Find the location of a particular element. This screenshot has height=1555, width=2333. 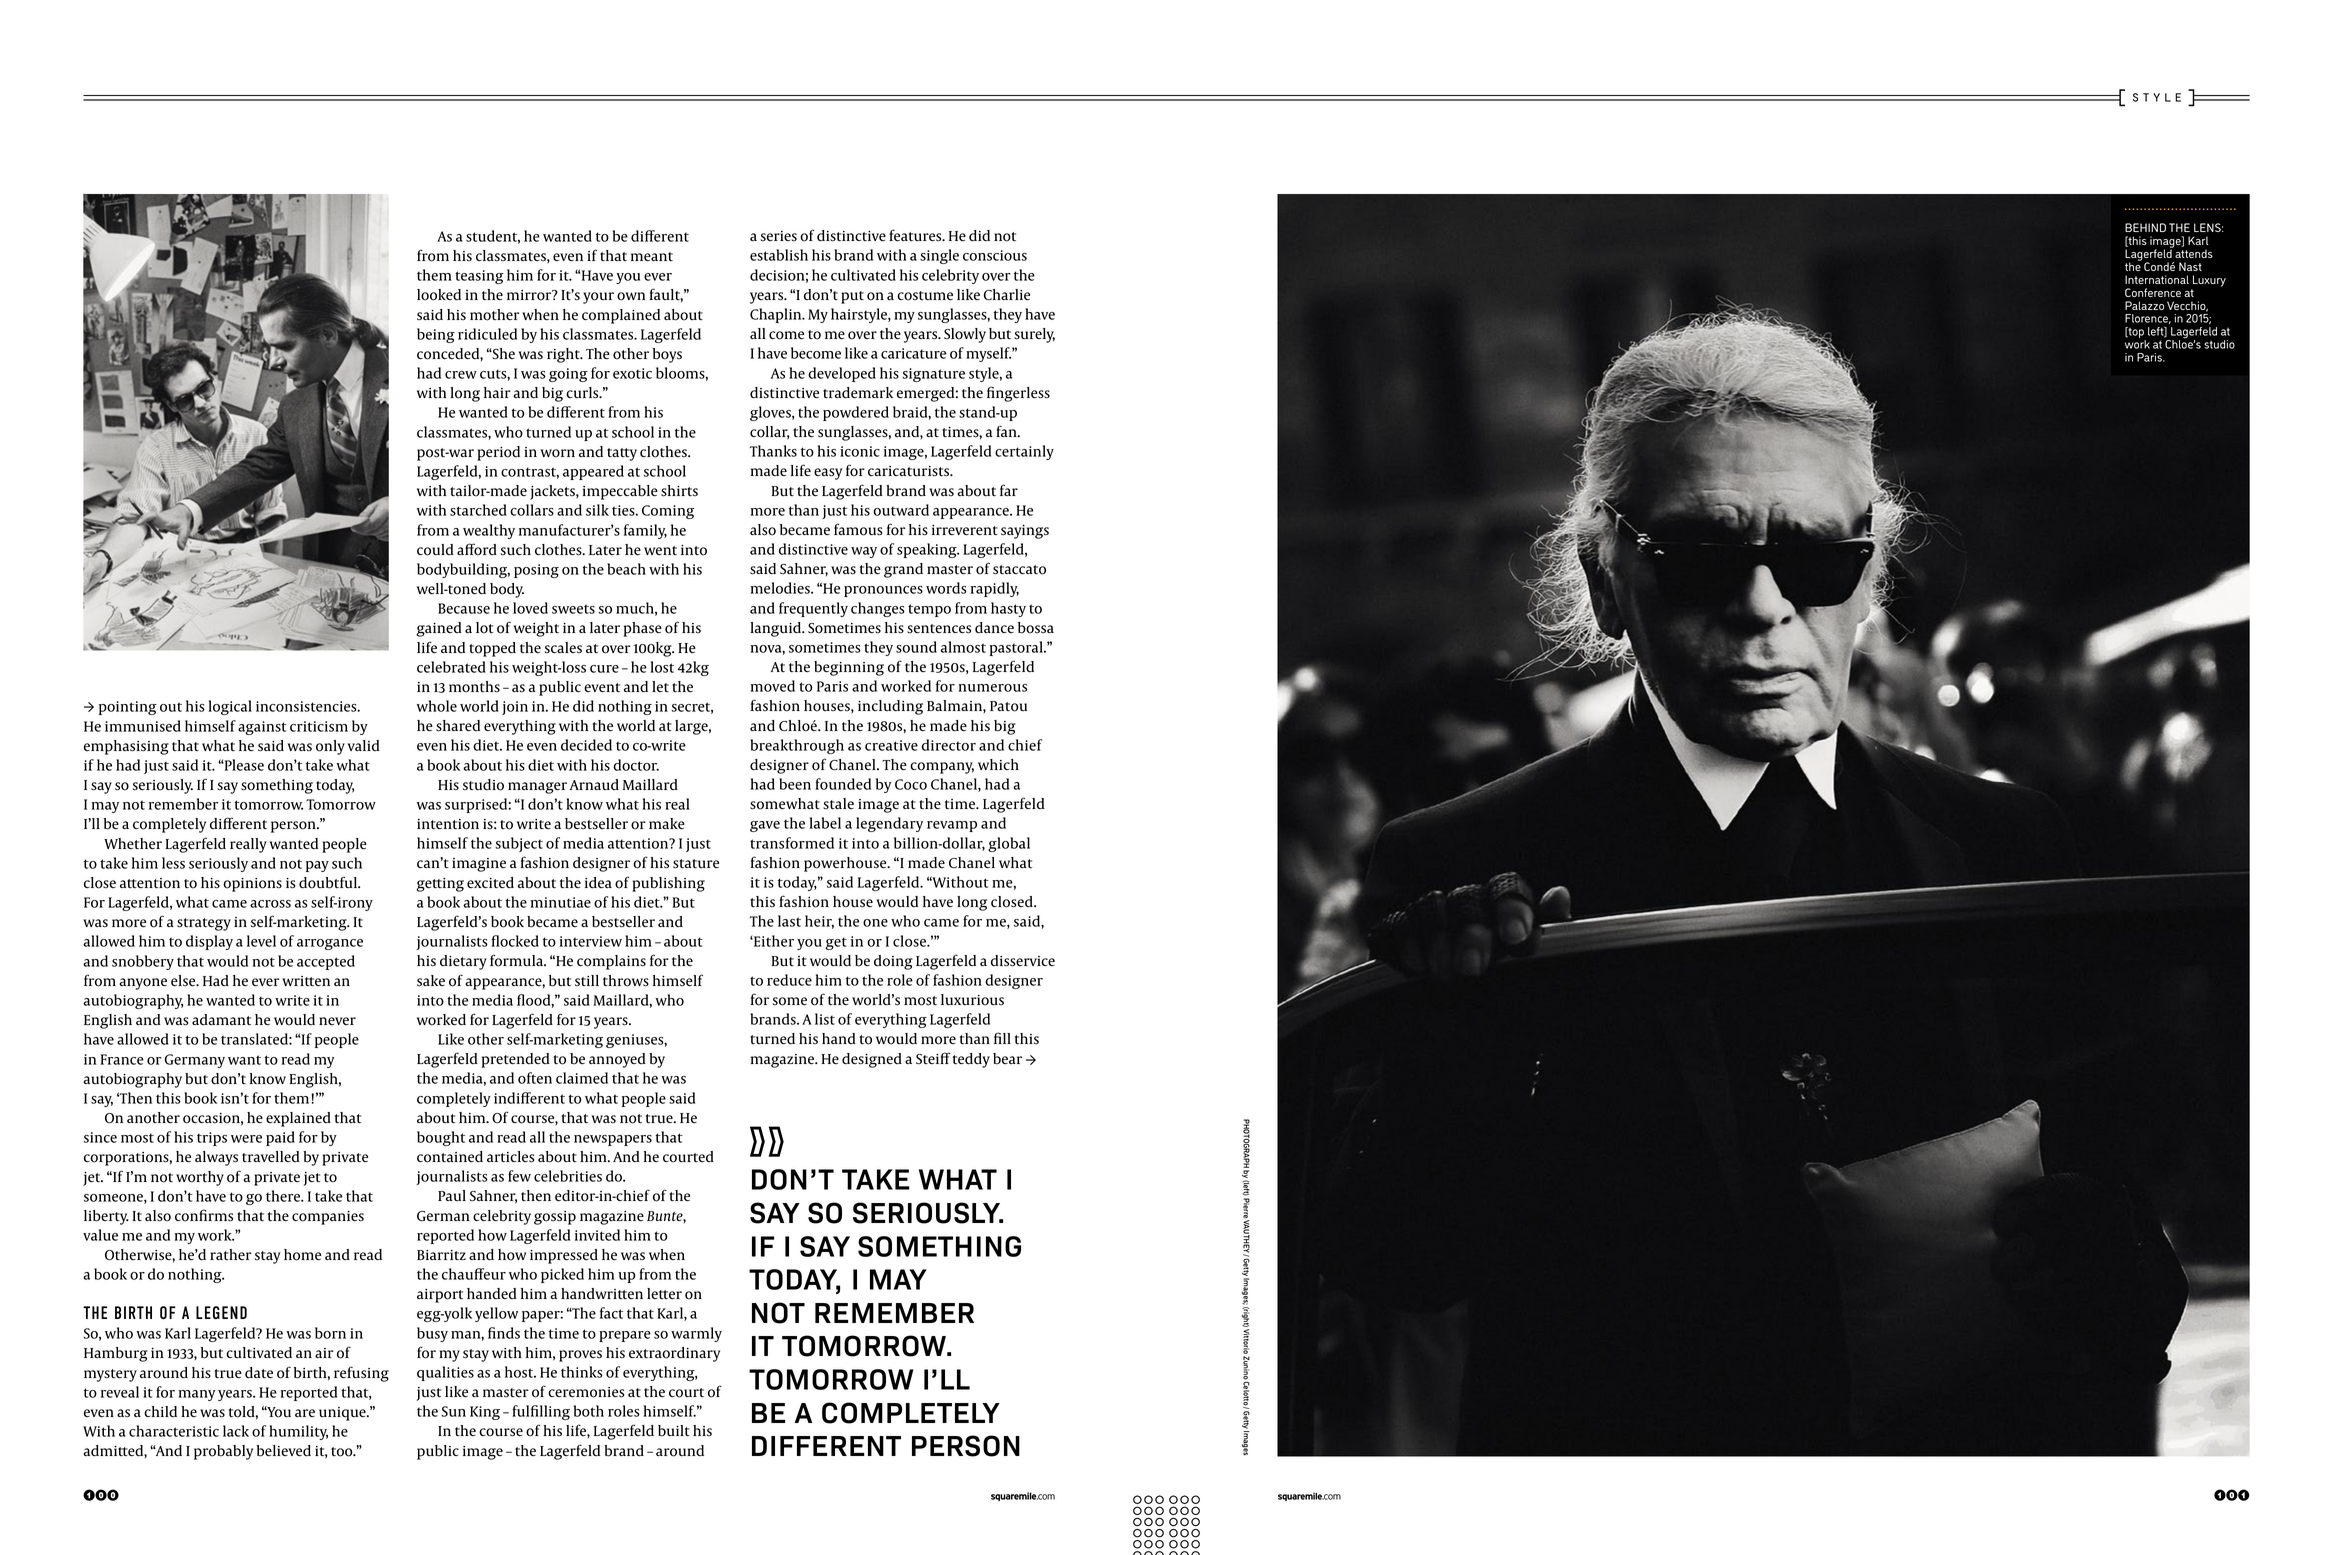

disservice is located at coordinates (1023, 961).
